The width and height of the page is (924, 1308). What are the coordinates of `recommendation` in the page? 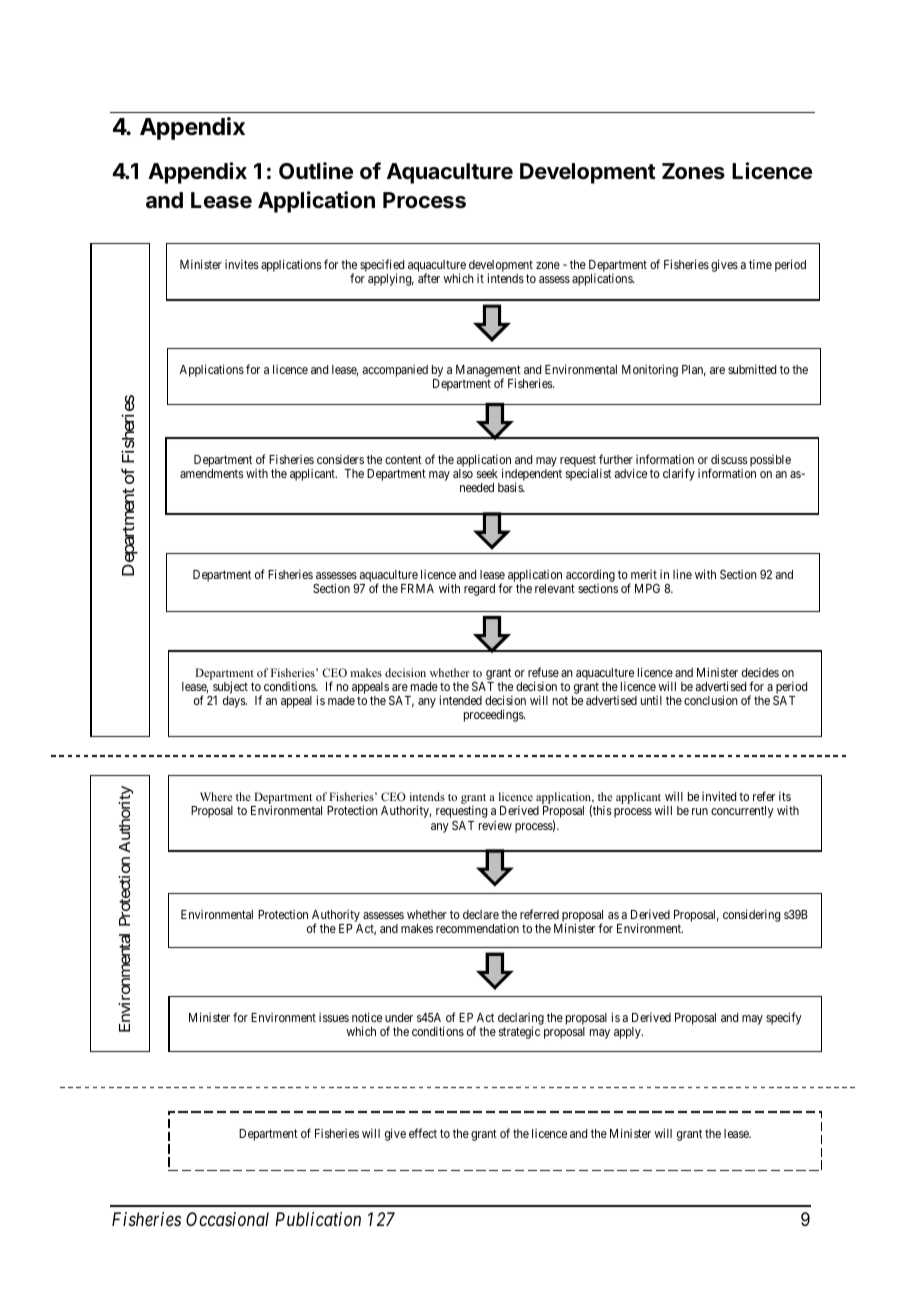 It's located at (477, 928).
